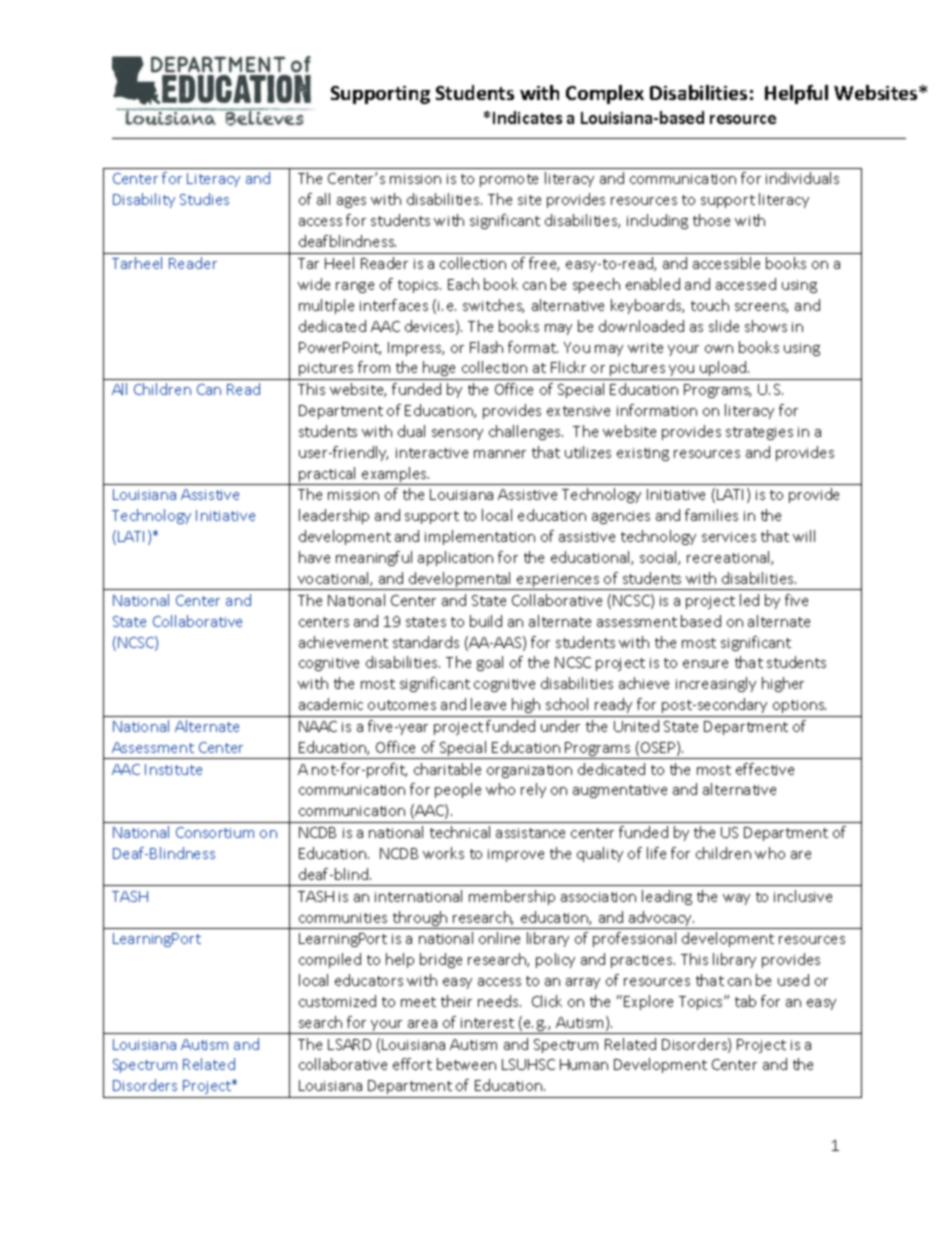 The height and width of the image is (1233, 952). Describe the element at coordinates (648, 1002) in the image. I see `Explore` at that location.
